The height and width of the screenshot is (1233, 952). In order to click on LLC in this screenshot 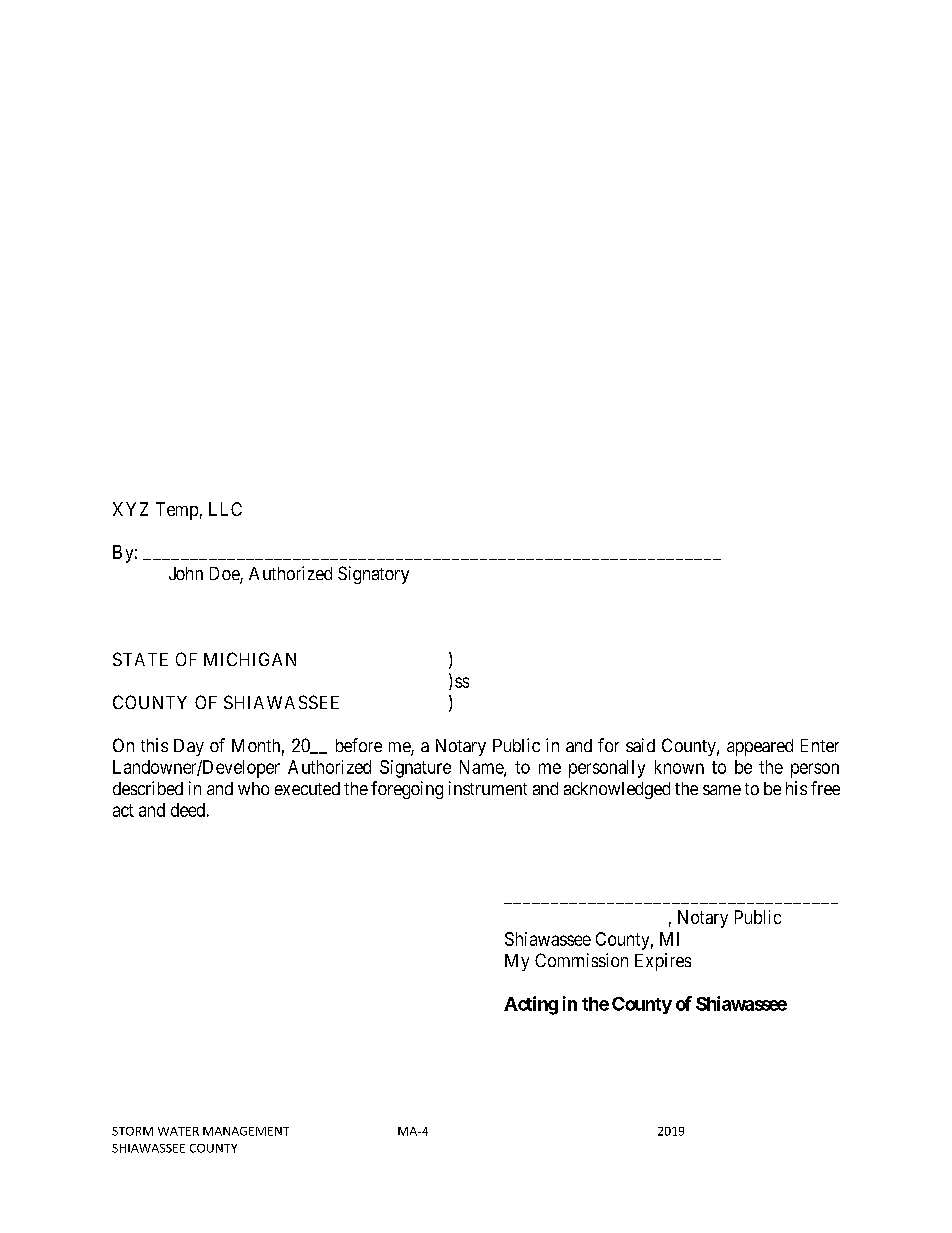, I will do `click(225, 509)`.
